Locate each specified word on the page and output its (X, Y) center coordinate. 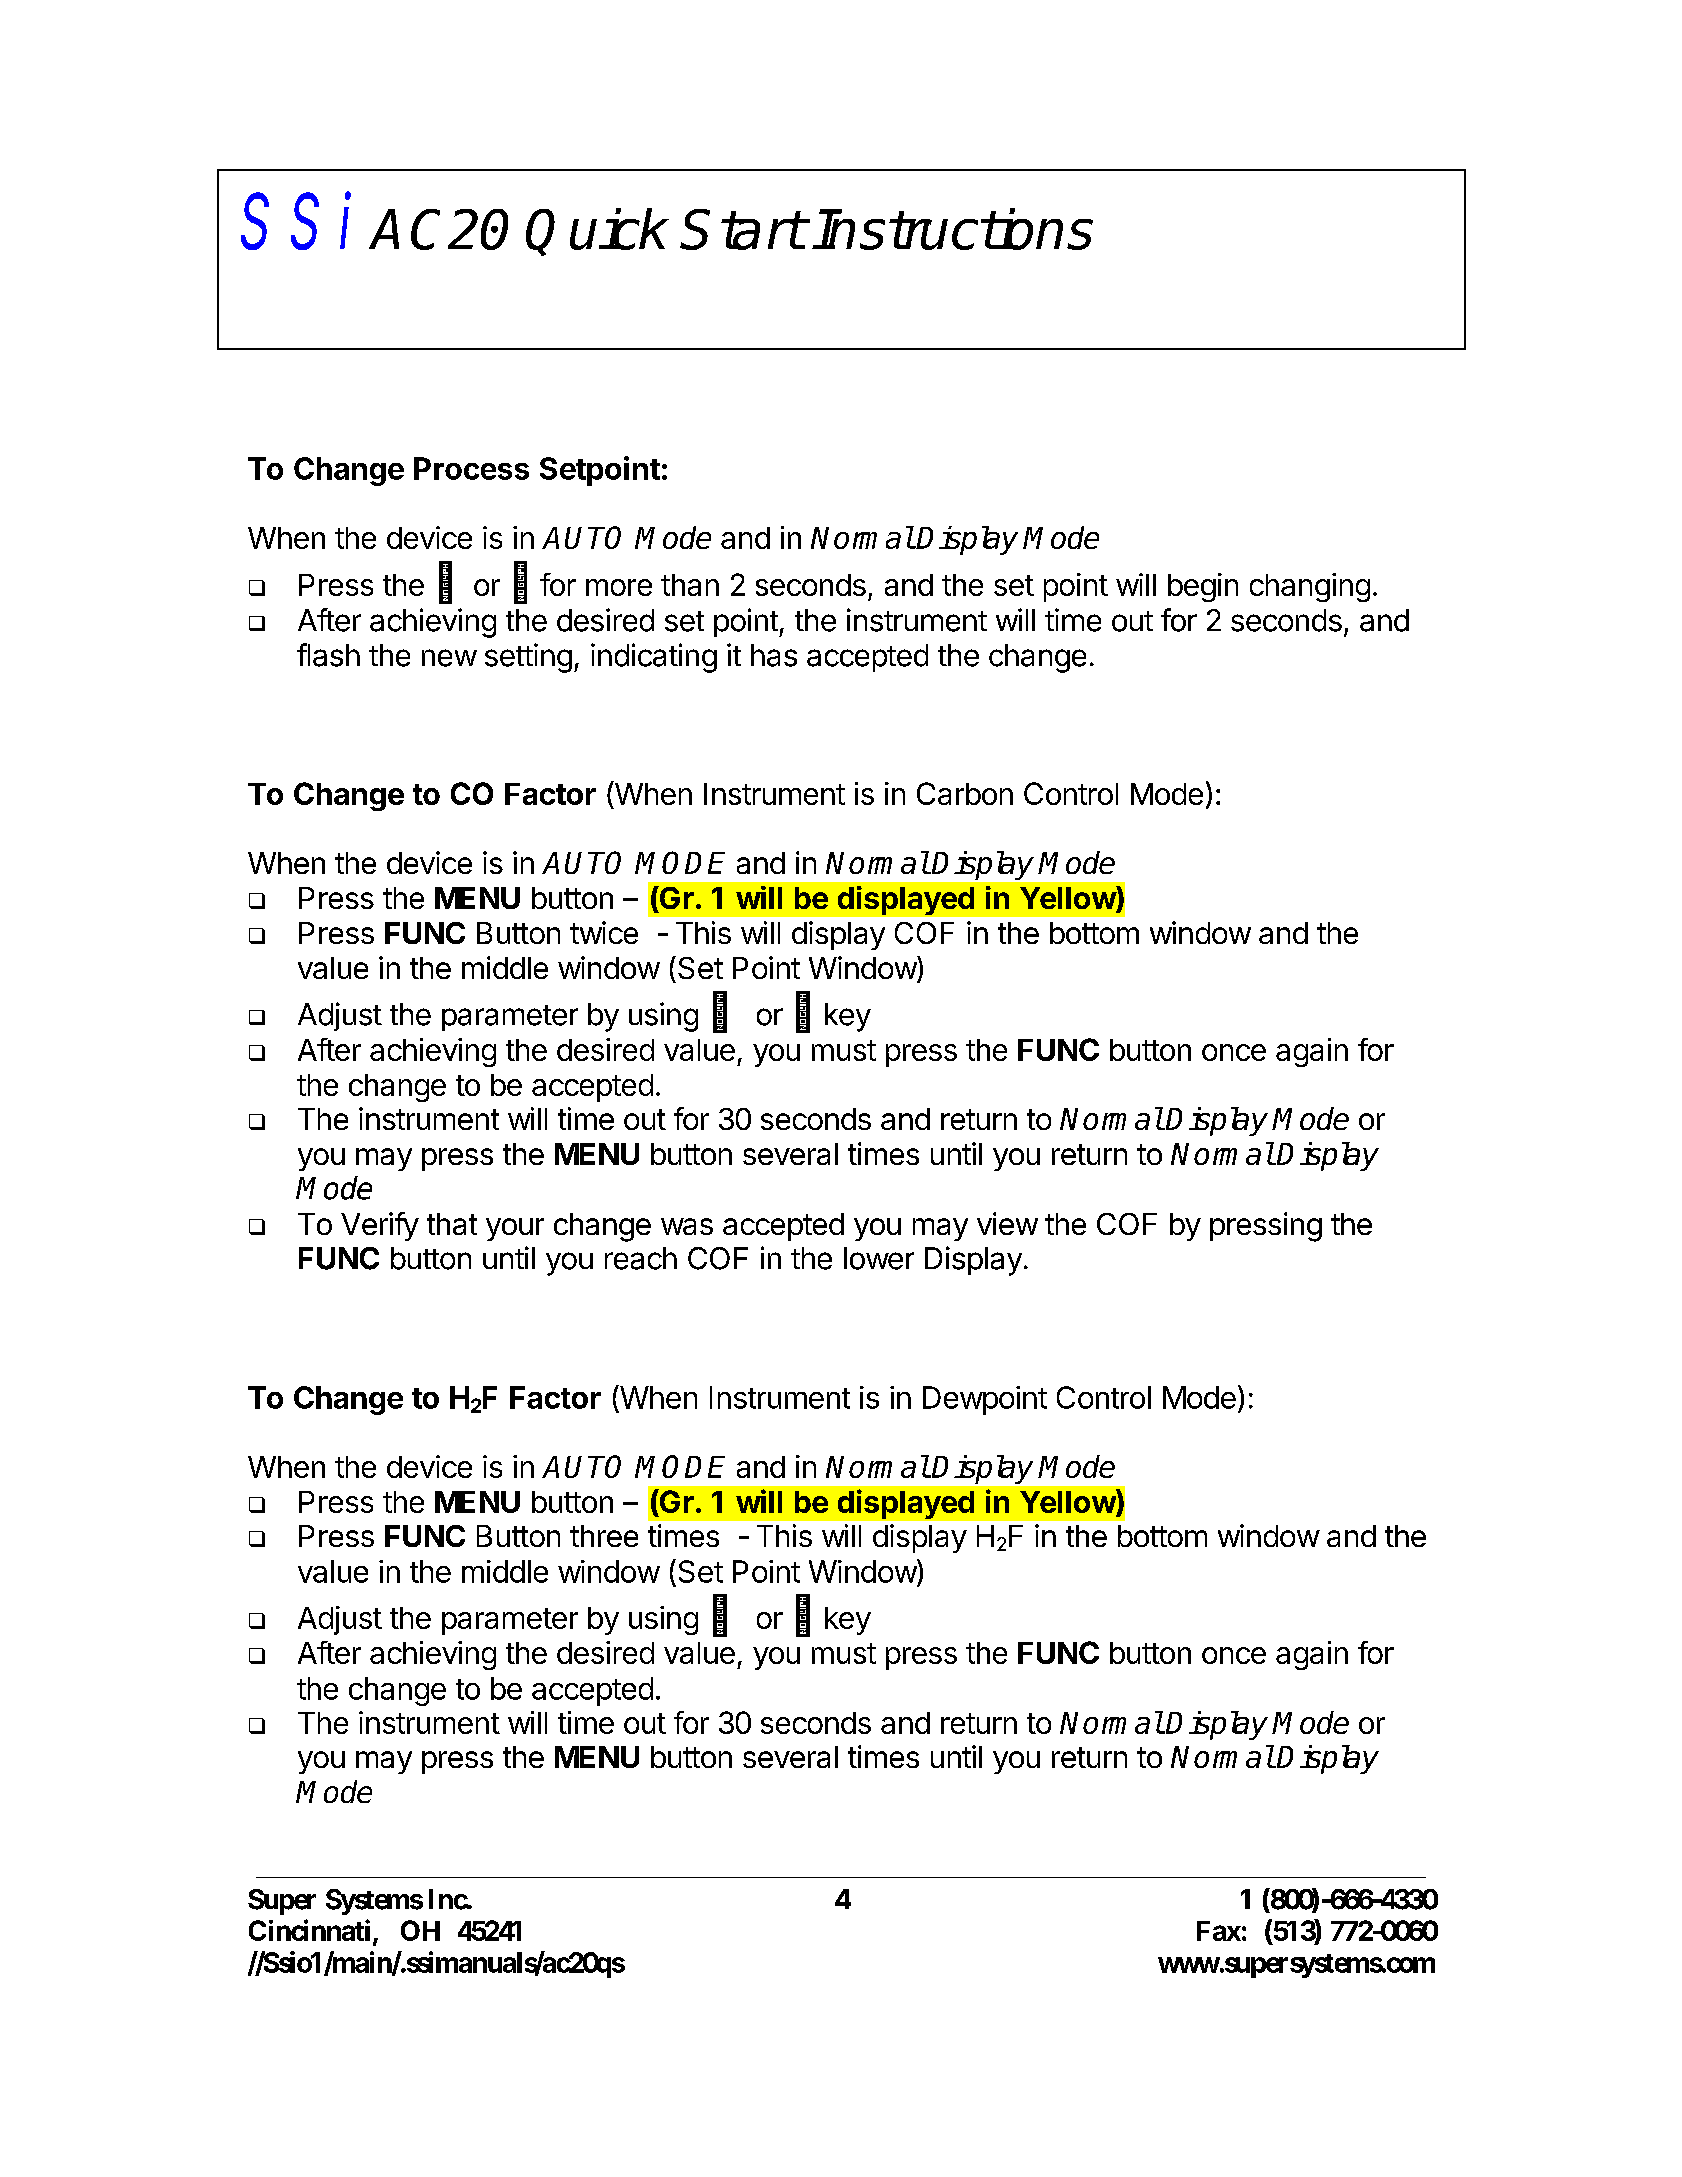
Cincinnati (309, 1930)
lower (879, 1258)
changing (1310, 587)
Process (471, 468)
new (449, 658)
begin (1203, 587)
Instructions (953, 229)
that (452, 1224)
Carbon (965, 793)
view (1007, 1223)
